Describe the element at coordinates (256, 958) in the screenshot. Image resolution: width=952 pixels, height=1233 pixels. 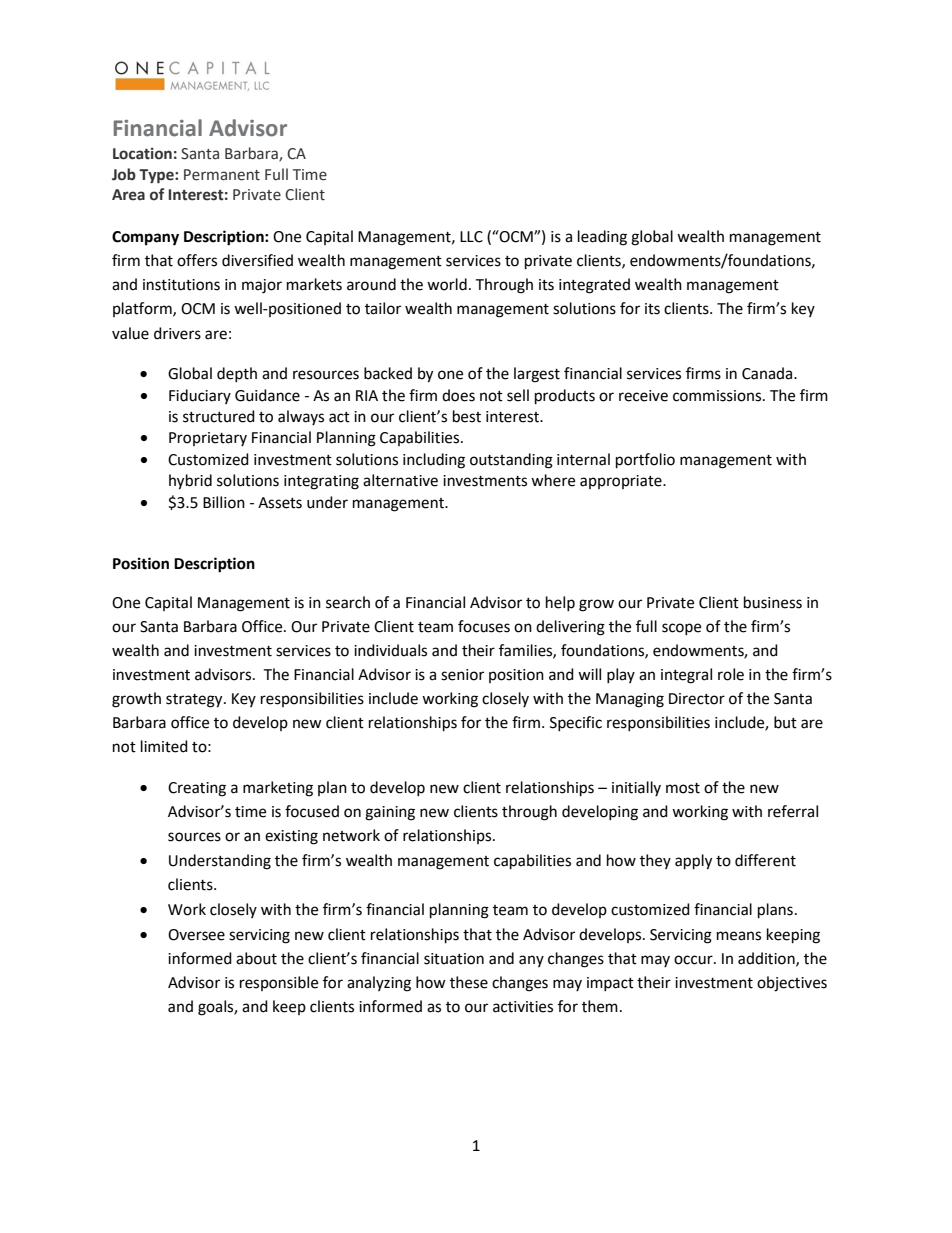
I see `about` at that location.
